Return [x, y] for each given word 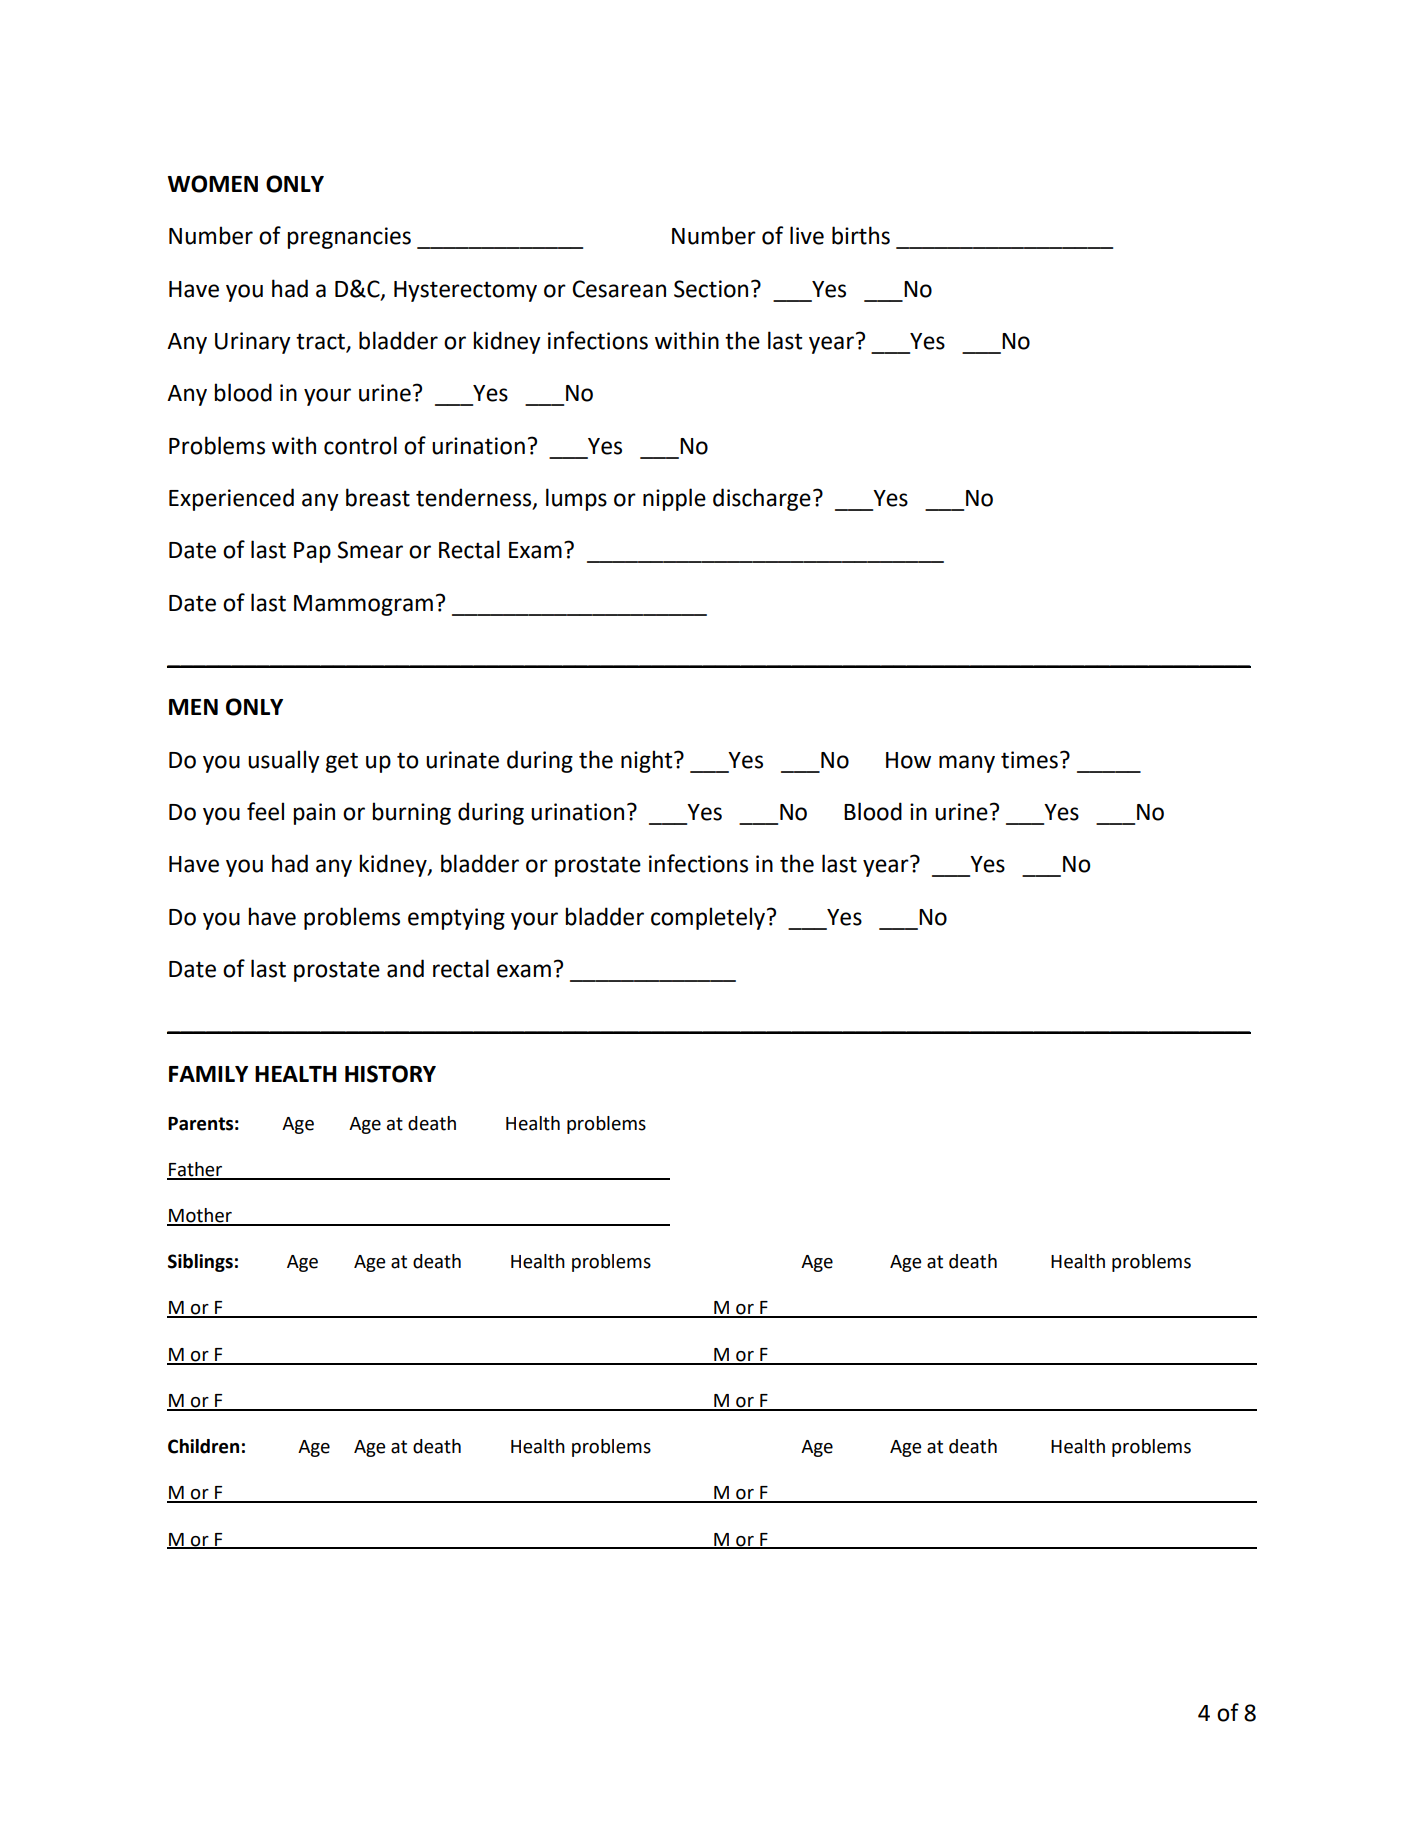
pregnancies [349, 238]
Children [203, 1446]
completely [708, 918]
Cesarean [619, 289]
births [861, 235]
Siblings [200, 1263]
